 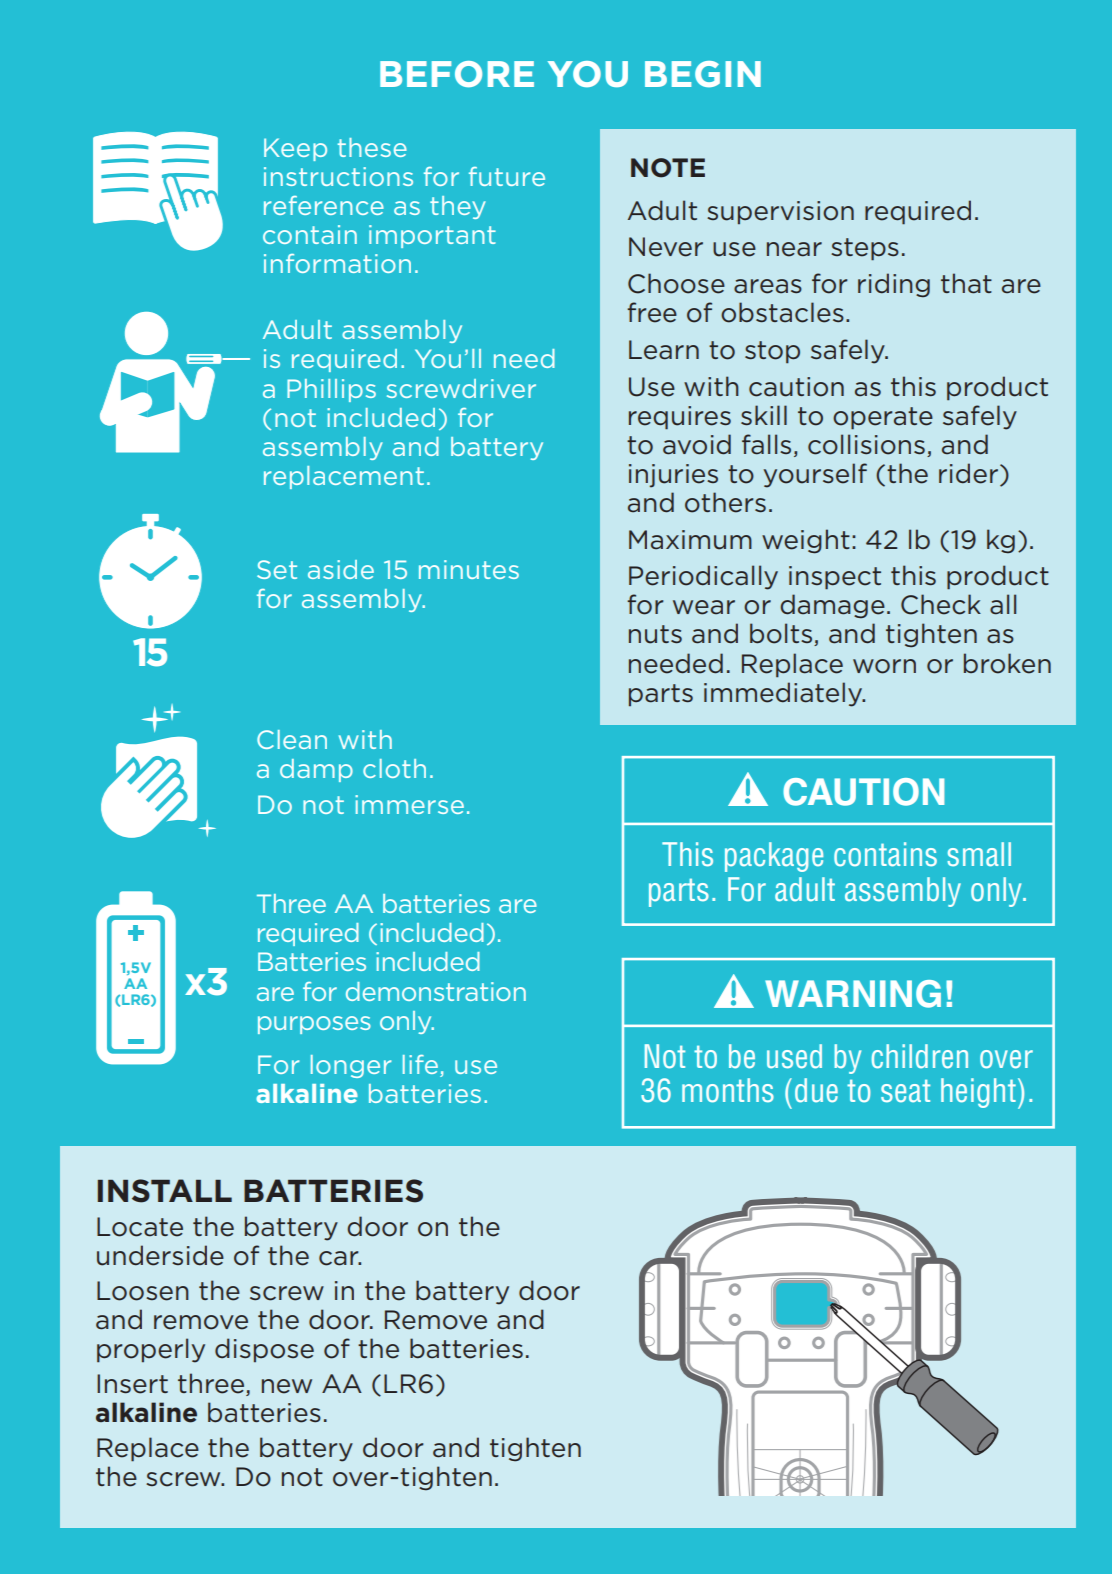 I want to click on supervision, so click(x=780, y=212).
